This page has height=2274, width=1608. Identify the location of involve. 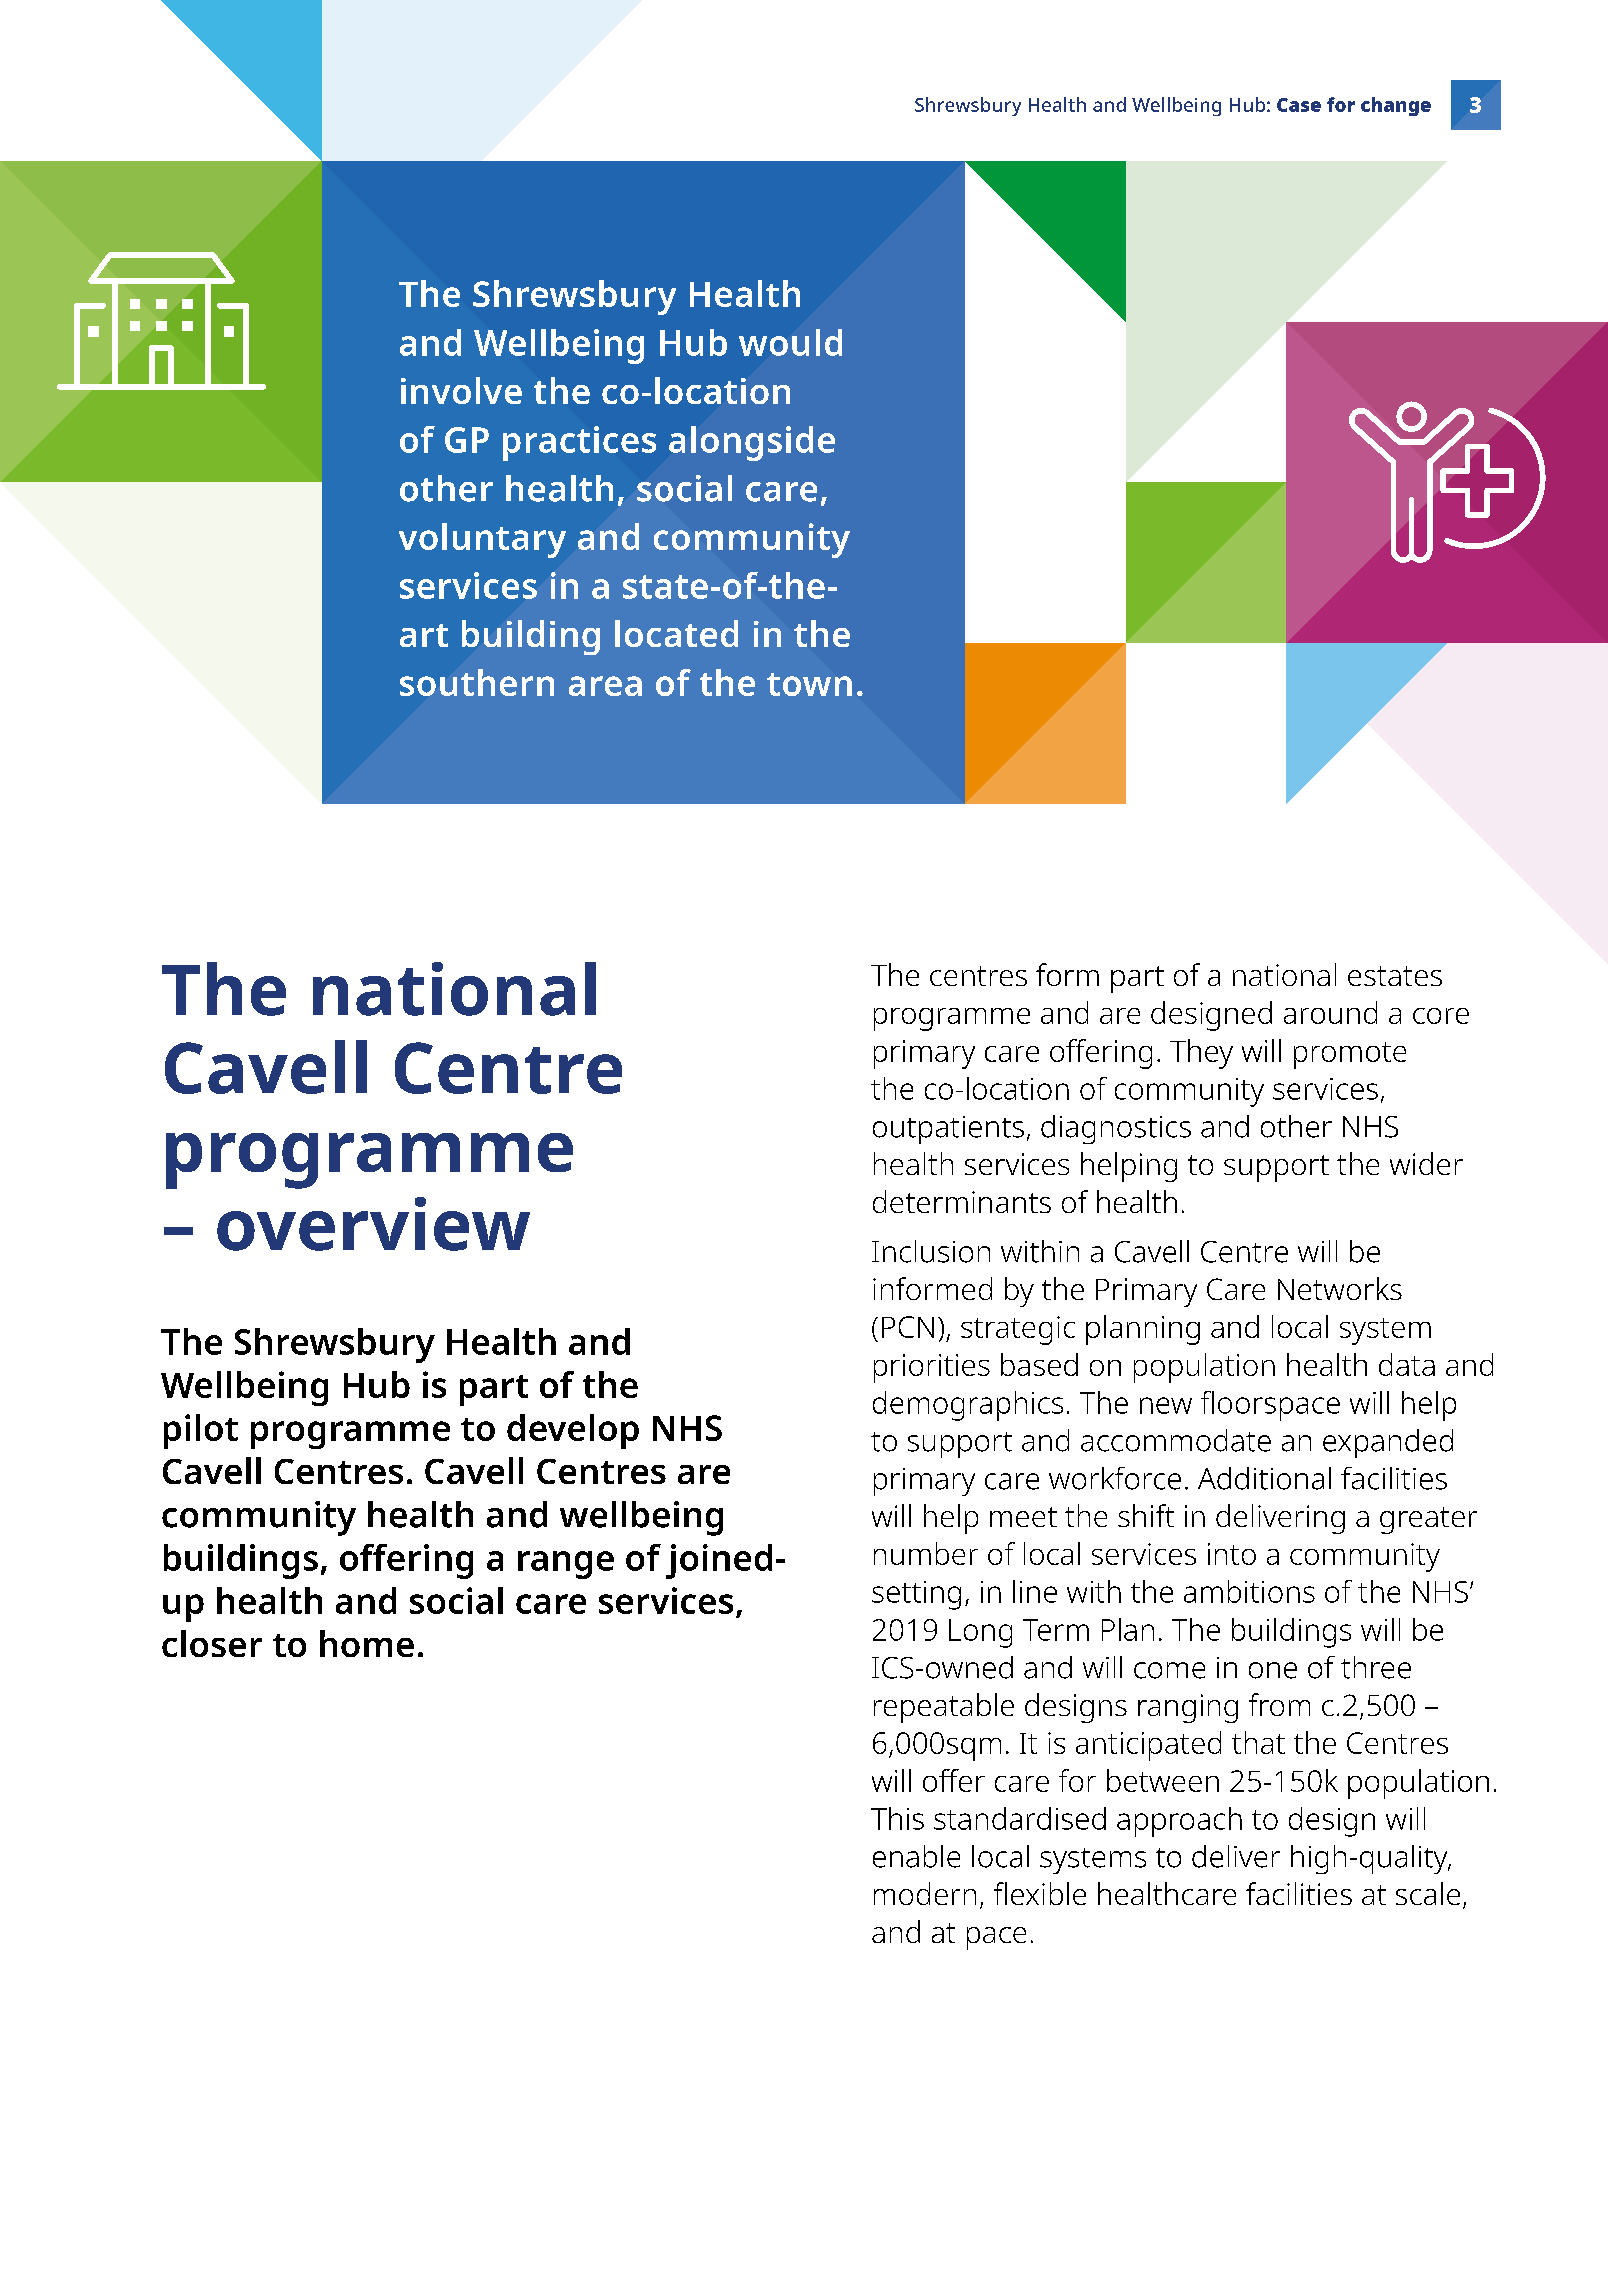
(461, 390).
